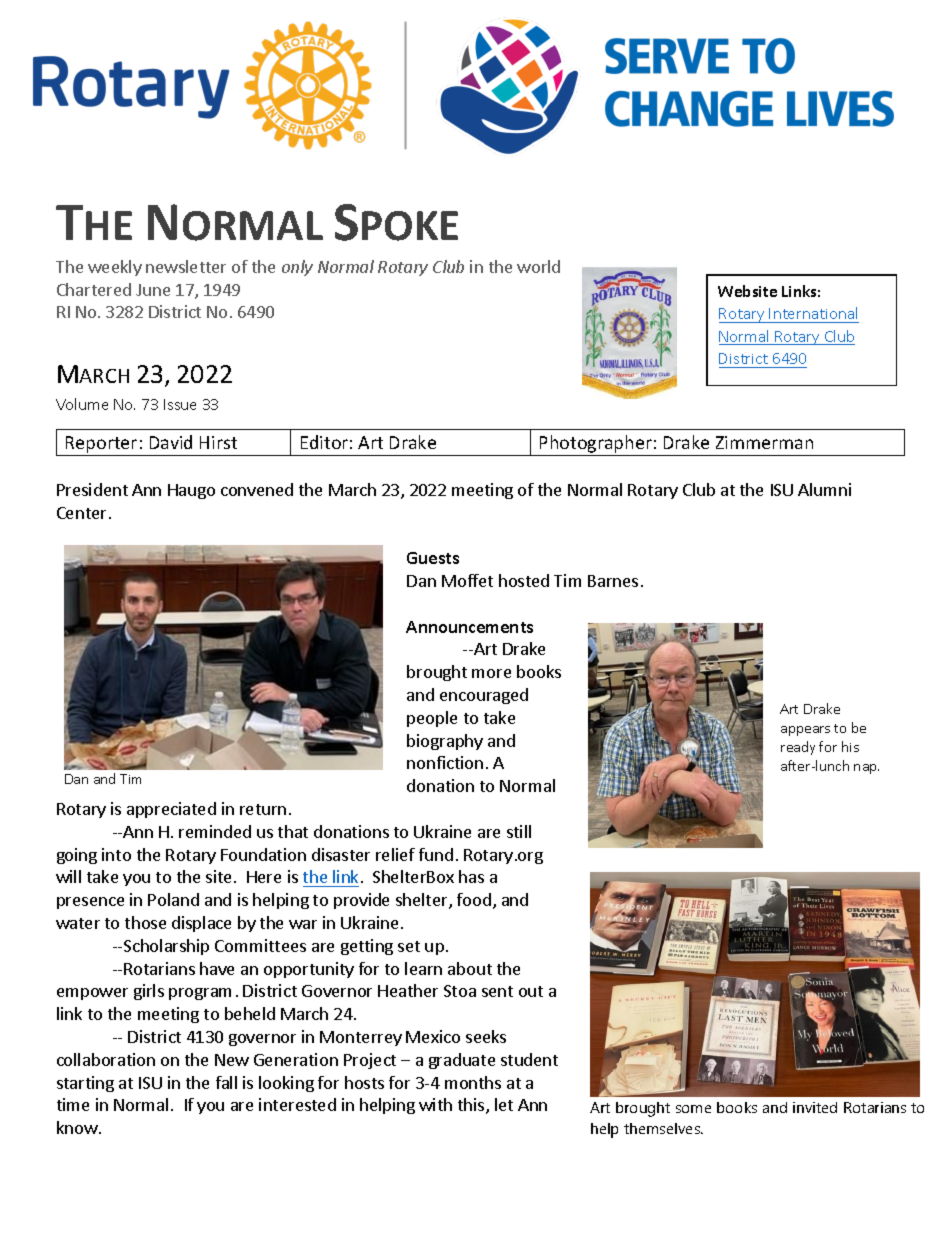 The width and height of the document is (952, 1233). What do you see at coordinates (226, 1082) in the document?
I see `fall` at bounding box center [226, 1082].
